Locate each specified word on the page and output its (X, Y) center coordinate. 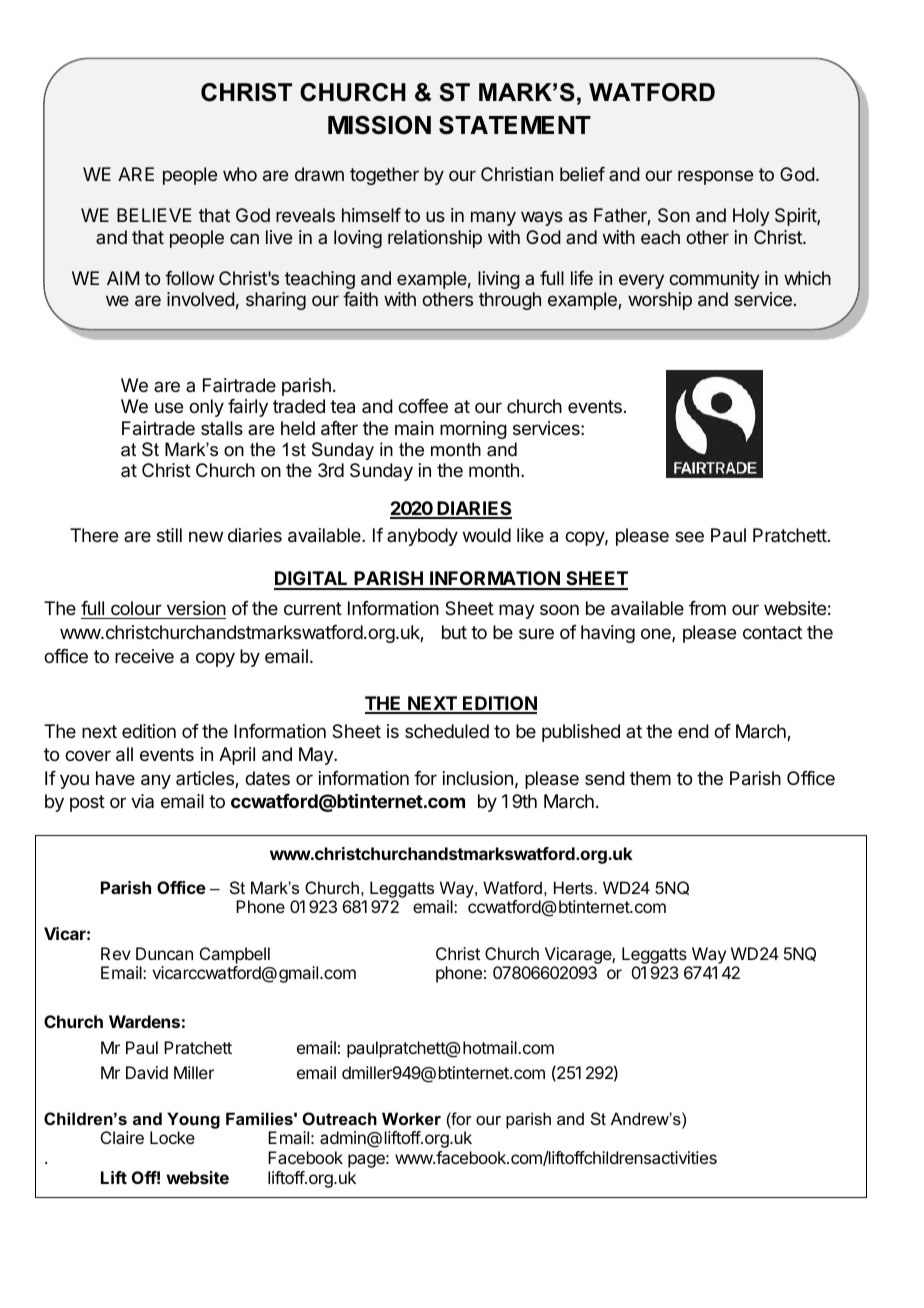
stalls (222, 428)
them (650, 778)
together (384, 176)
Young (193, 1120)
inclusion (478, 778)
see (689, 536)
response (715, 177)
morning (473, 430)
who (240, 174)
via (142, 801)
